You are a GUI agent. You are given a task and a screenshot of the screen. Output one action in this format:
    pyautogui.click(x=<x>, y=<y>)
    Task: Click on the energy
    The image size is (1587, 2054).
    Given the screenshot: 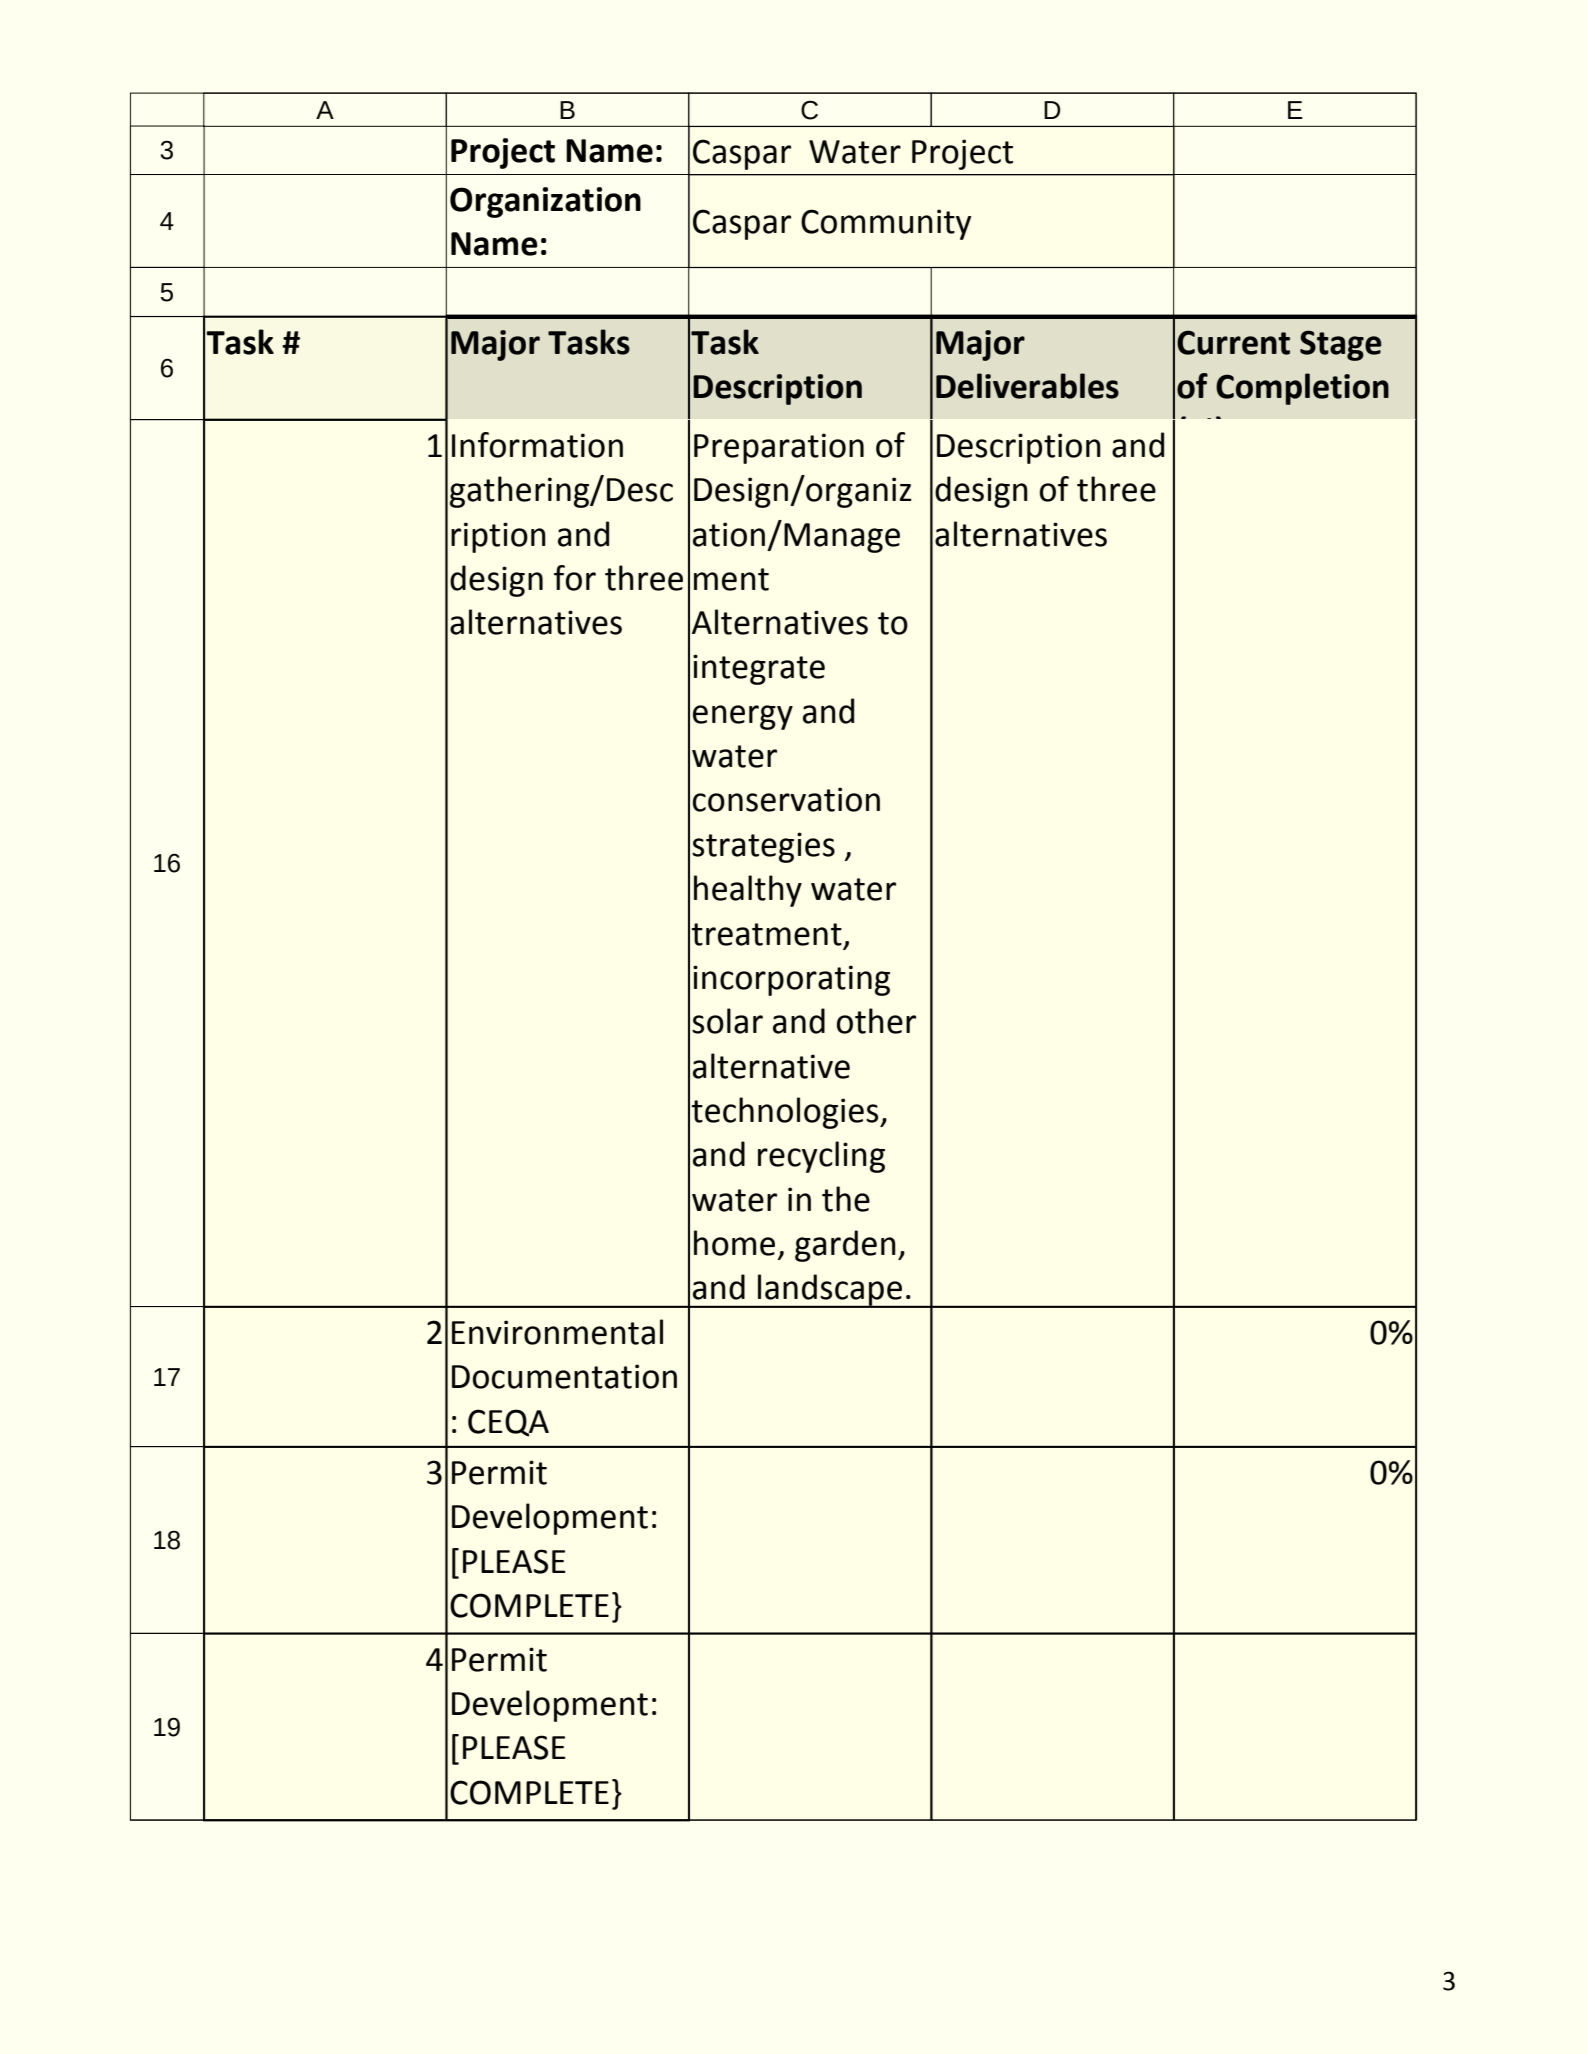 What is the action you would take?
    pyautogui.click(x=743, y=717)
